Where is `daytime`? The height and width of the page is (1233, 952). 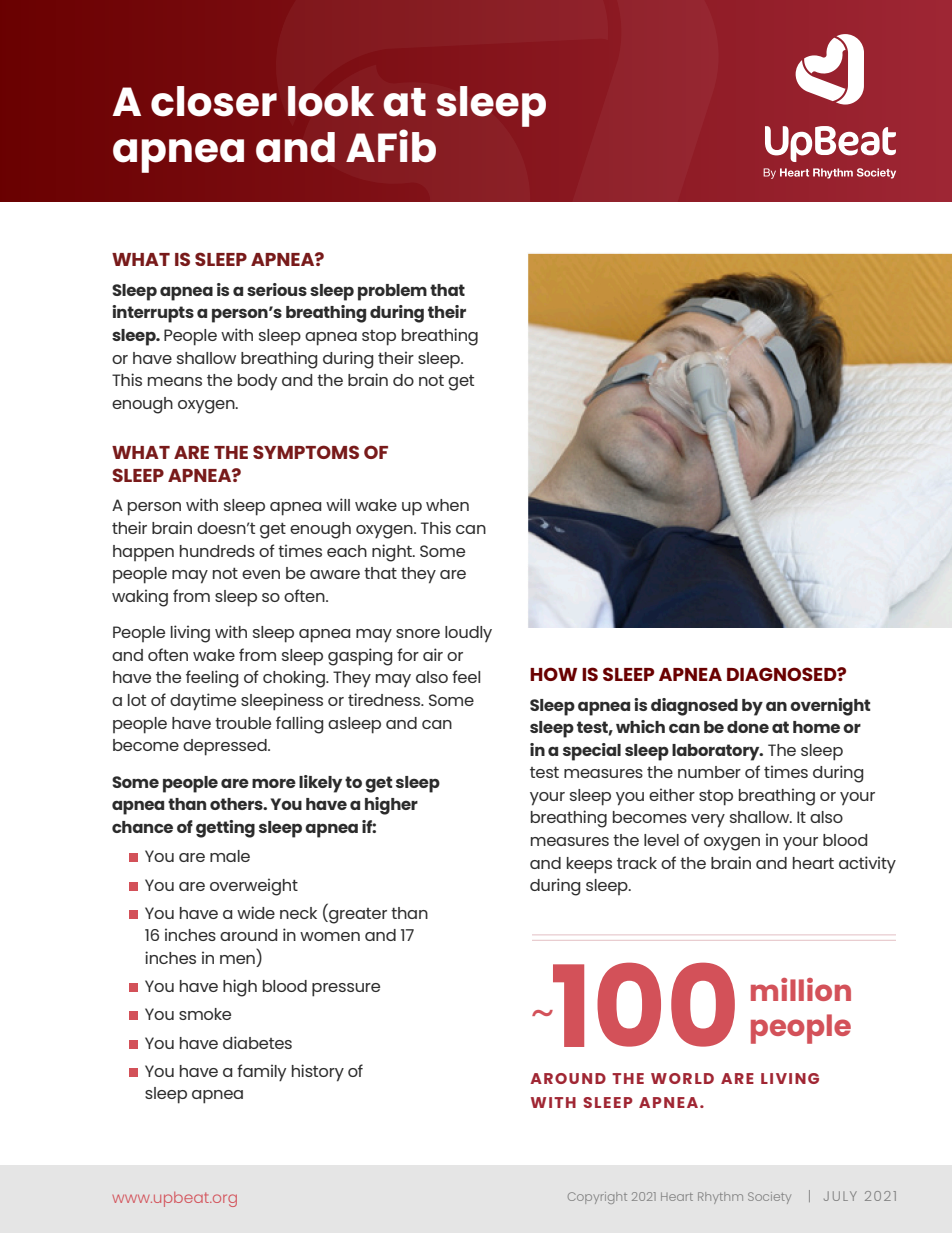
daytime is located at coordinates (203, 702).
